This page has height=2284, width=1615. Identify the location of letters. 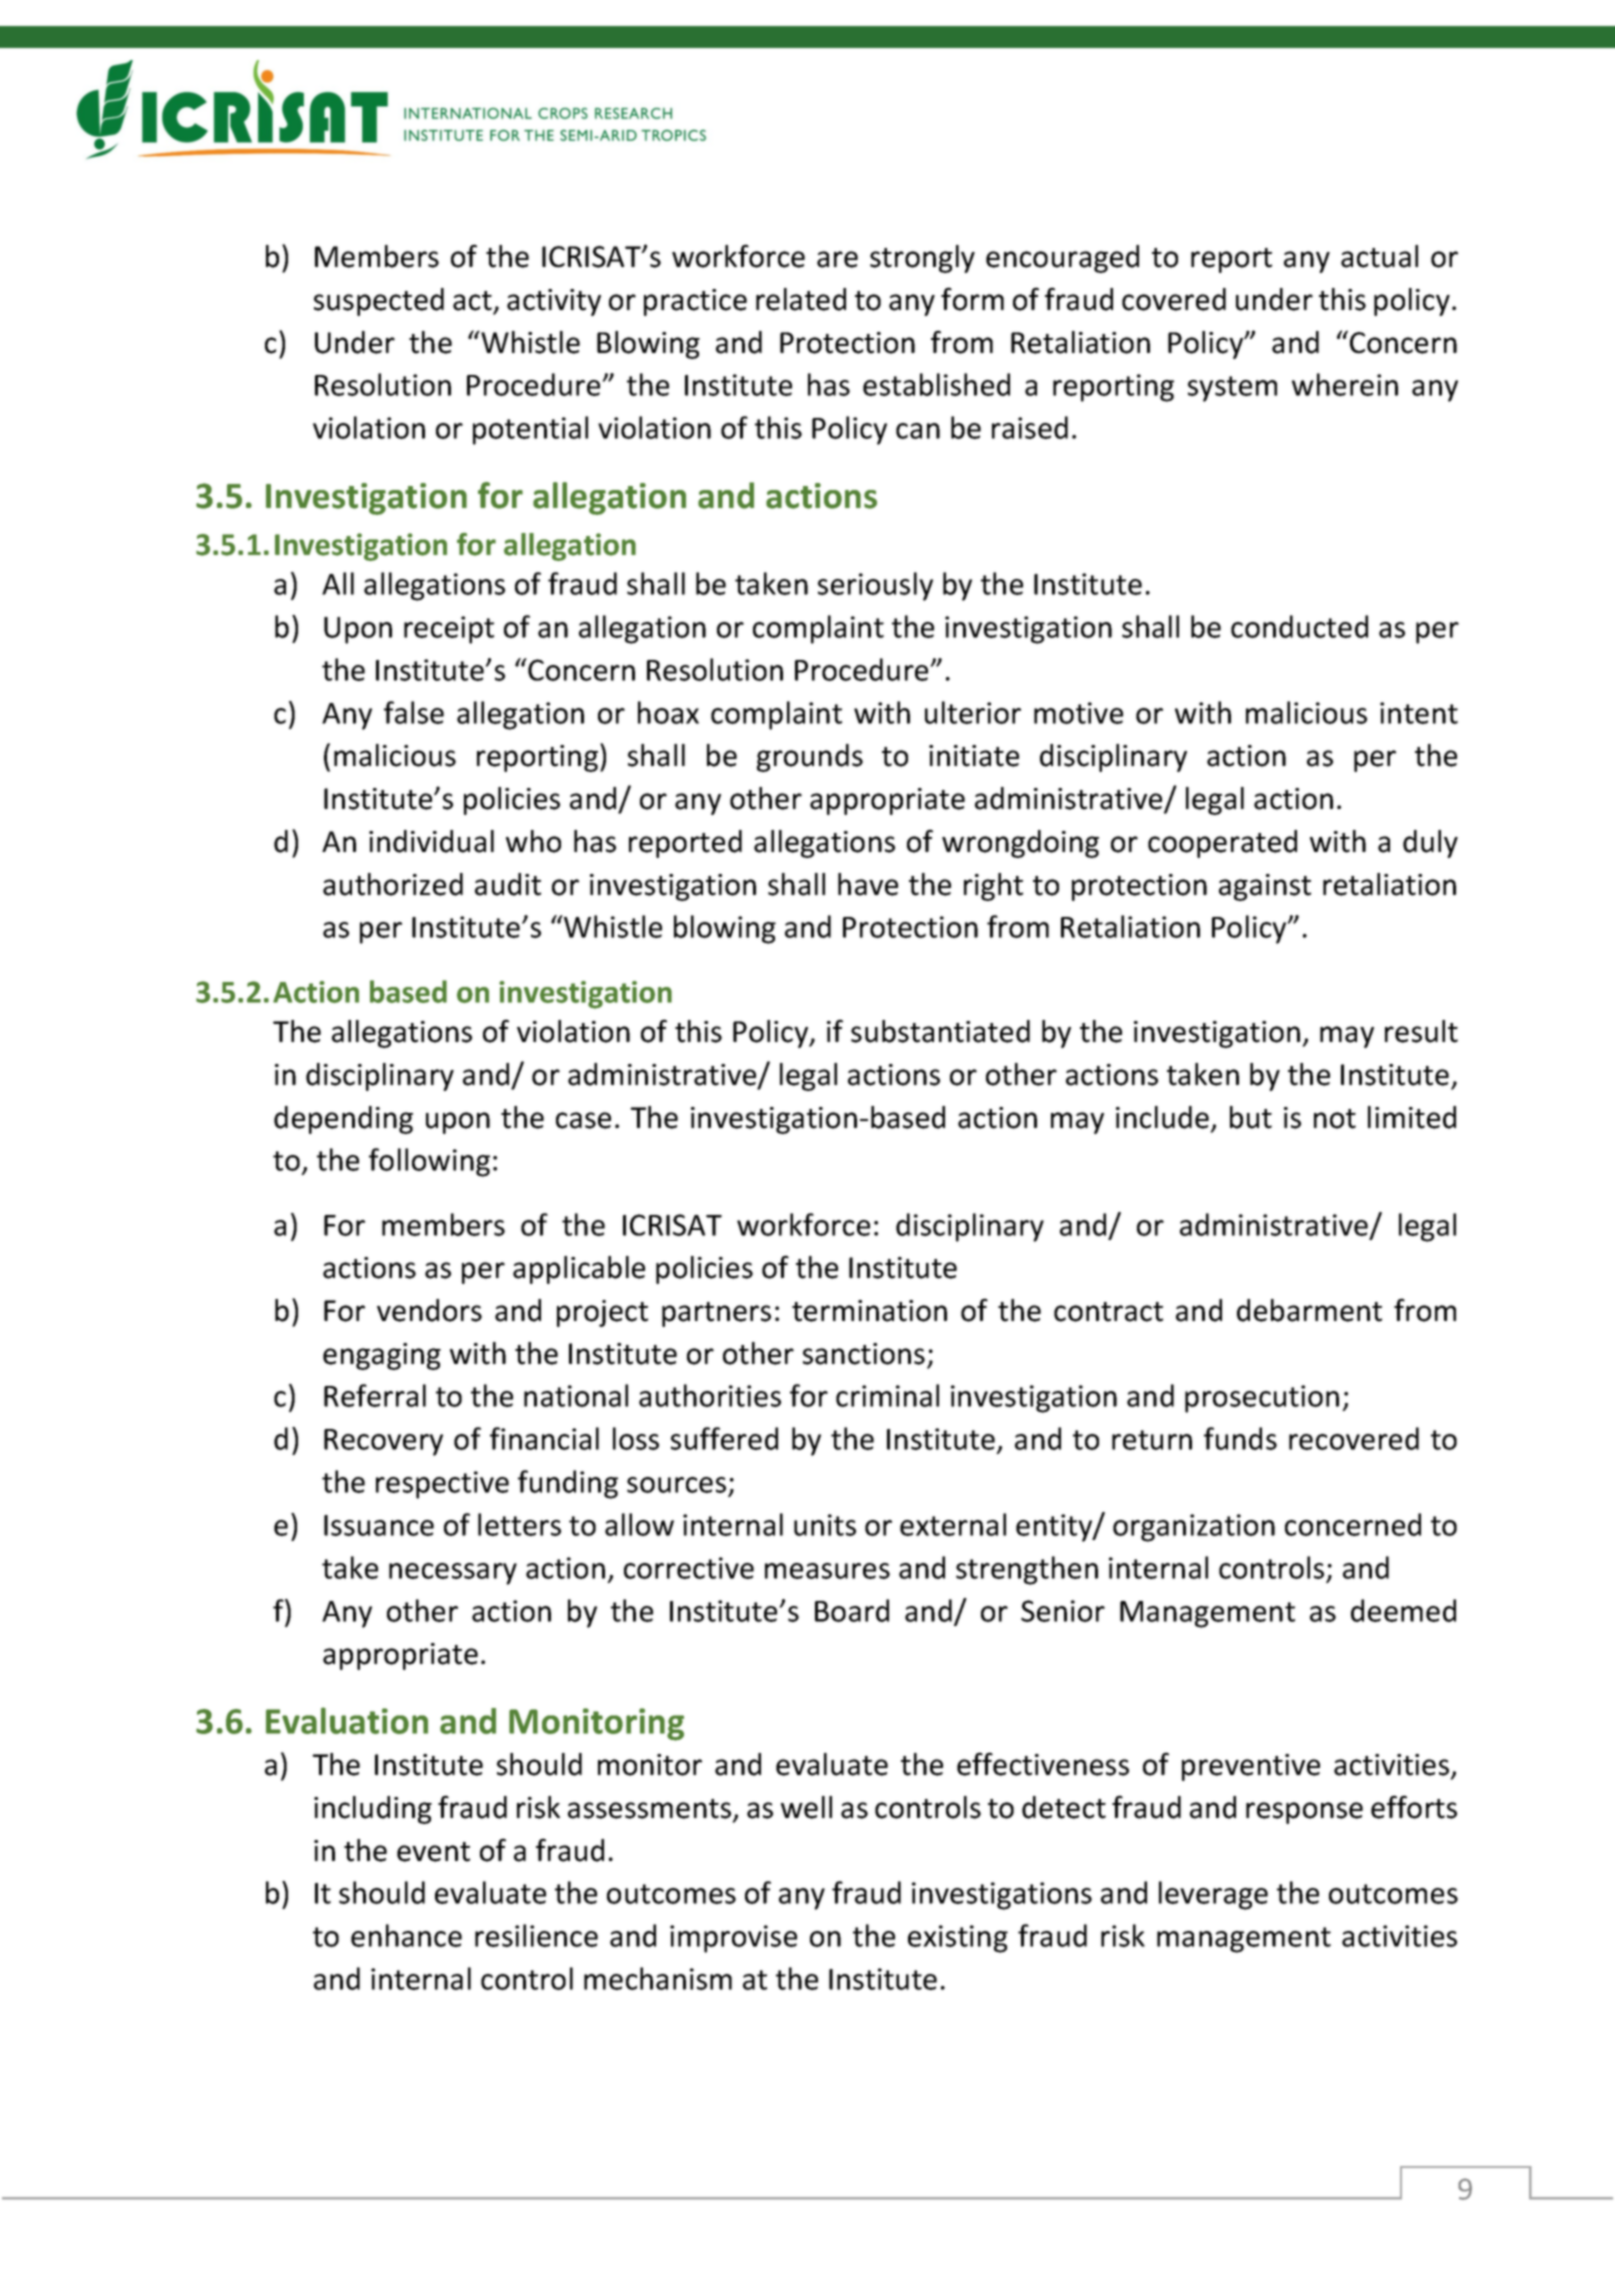
(519, 1524).
